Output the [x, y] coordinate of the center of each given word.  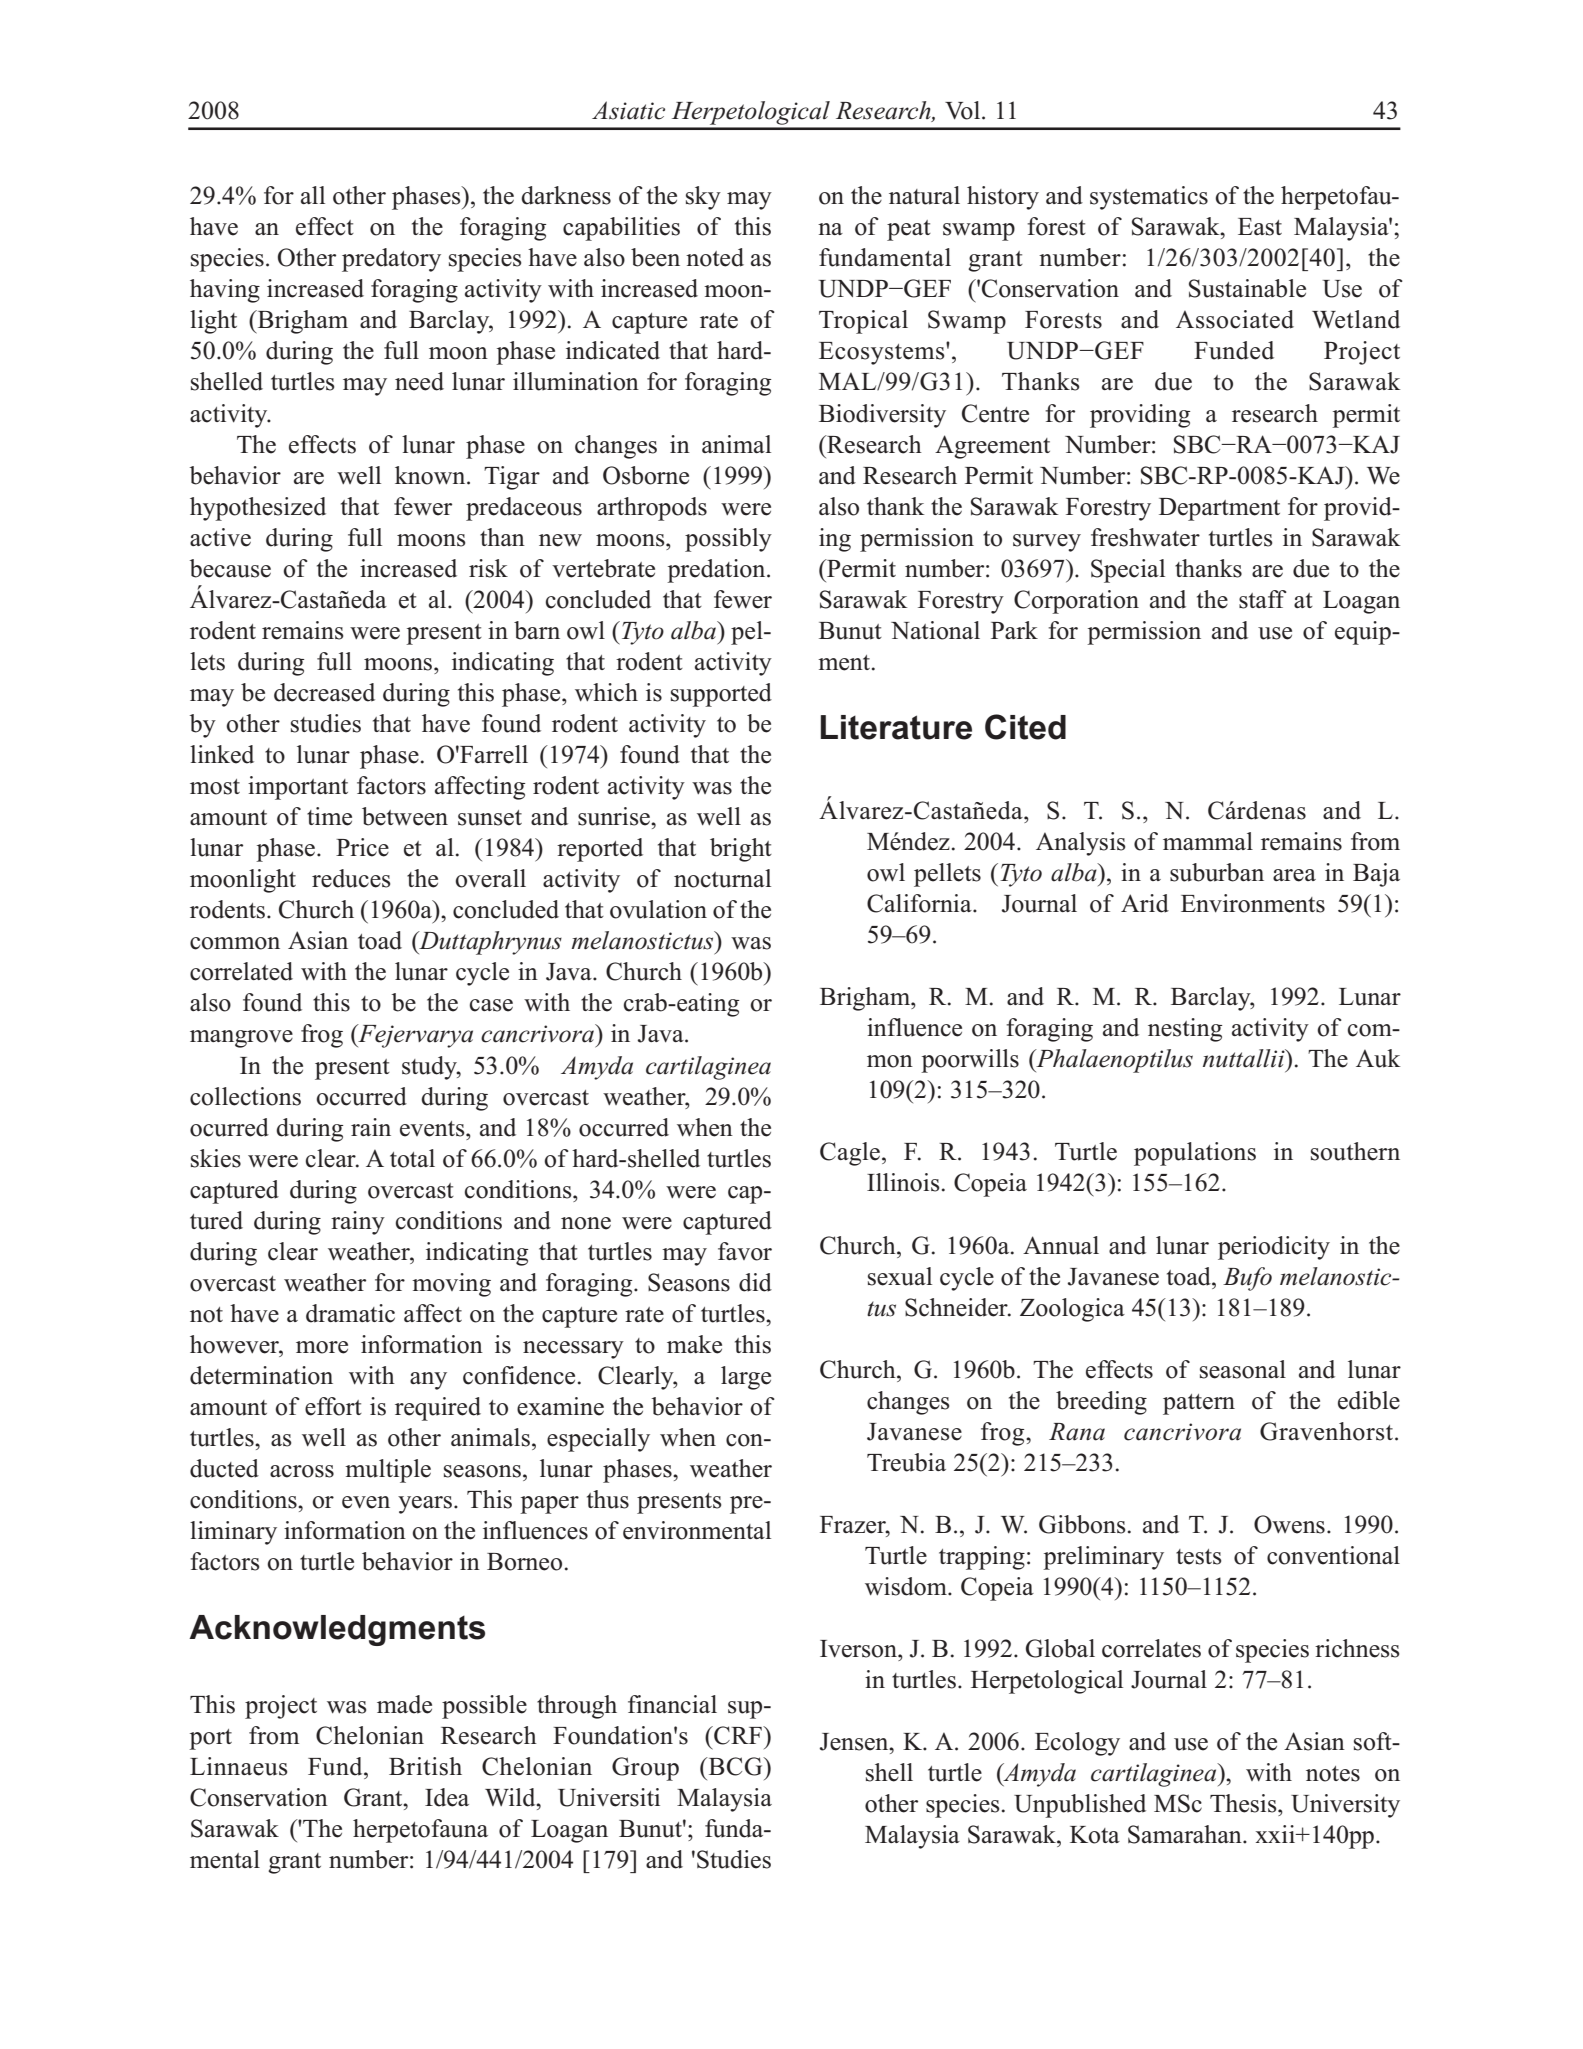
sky [703, 198]
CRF [738, 1735]
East [1260, 227]
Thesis [1244, 1803]
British [425, 1766]
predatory [391, 260]
